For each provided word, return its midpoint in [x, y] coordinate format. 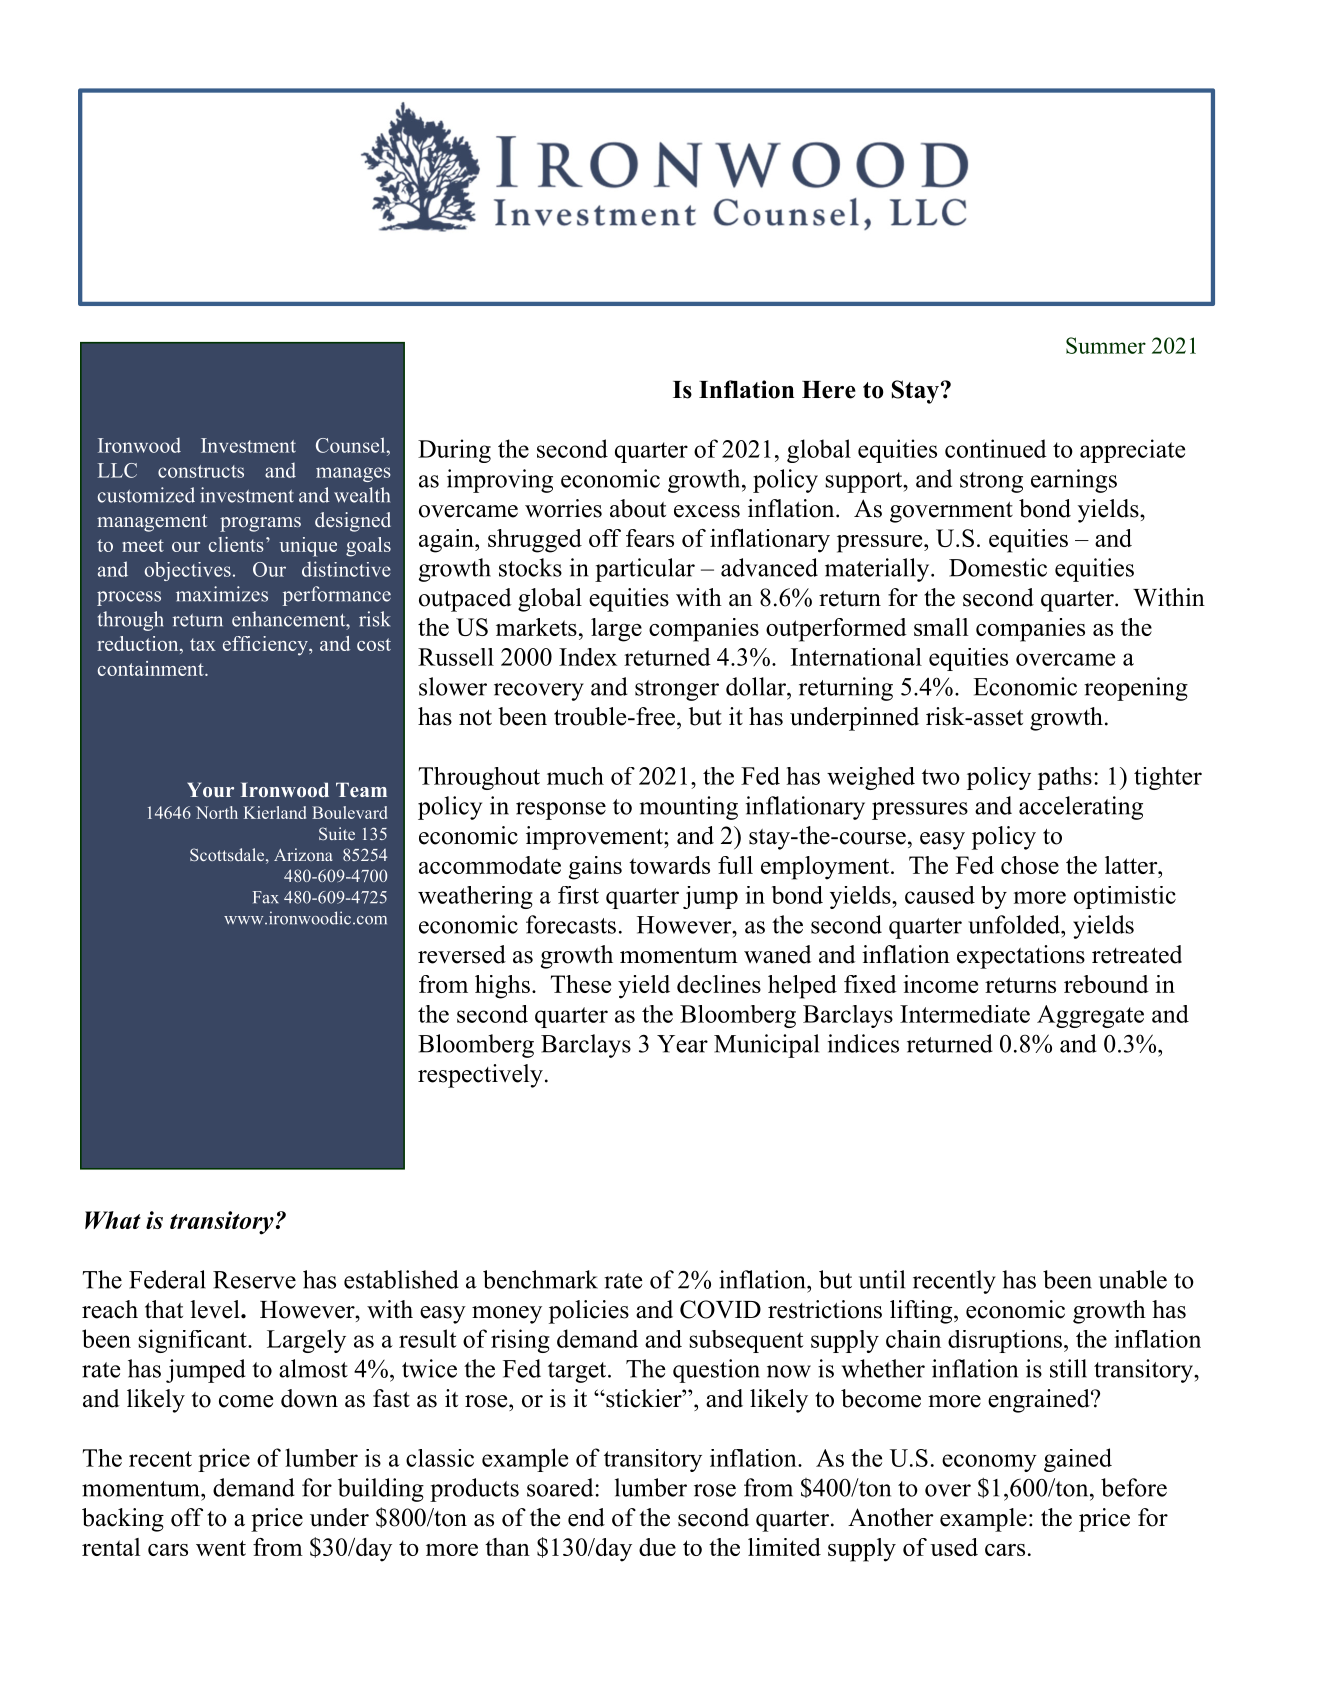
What [113, 1220]
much [575, 776]
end [586, 1517]
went [221, 1548]
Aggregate [1090, 1016]
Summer [1106, 345]
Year [682, 1044]
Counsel [352, 445]
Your [210, 789]
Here [829, 390]
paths [1065, 778]
